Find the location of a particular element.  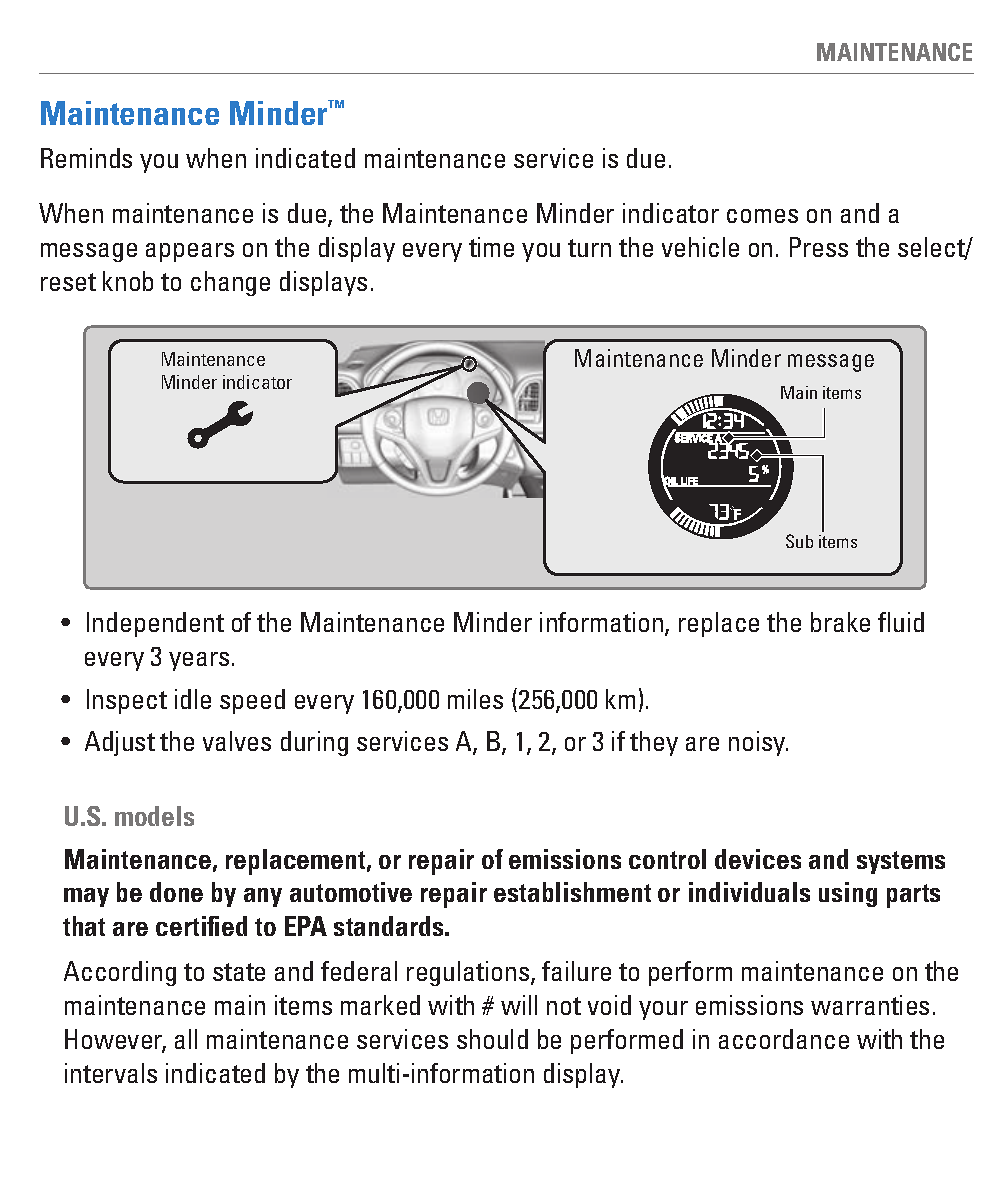

Reminds is located at coordinates (86, 158).
